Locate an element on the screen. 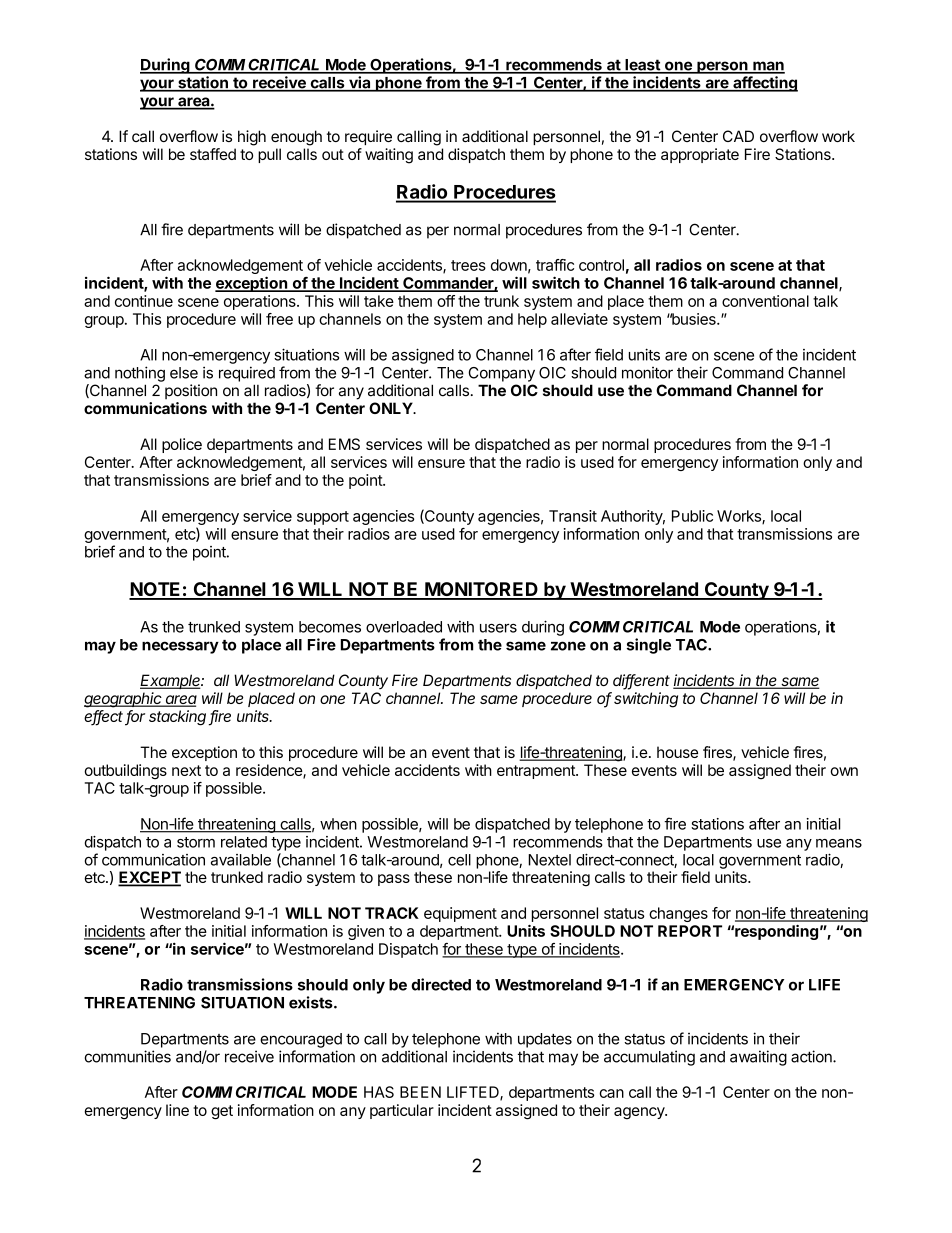  least is located at coordinates (642, 66).
